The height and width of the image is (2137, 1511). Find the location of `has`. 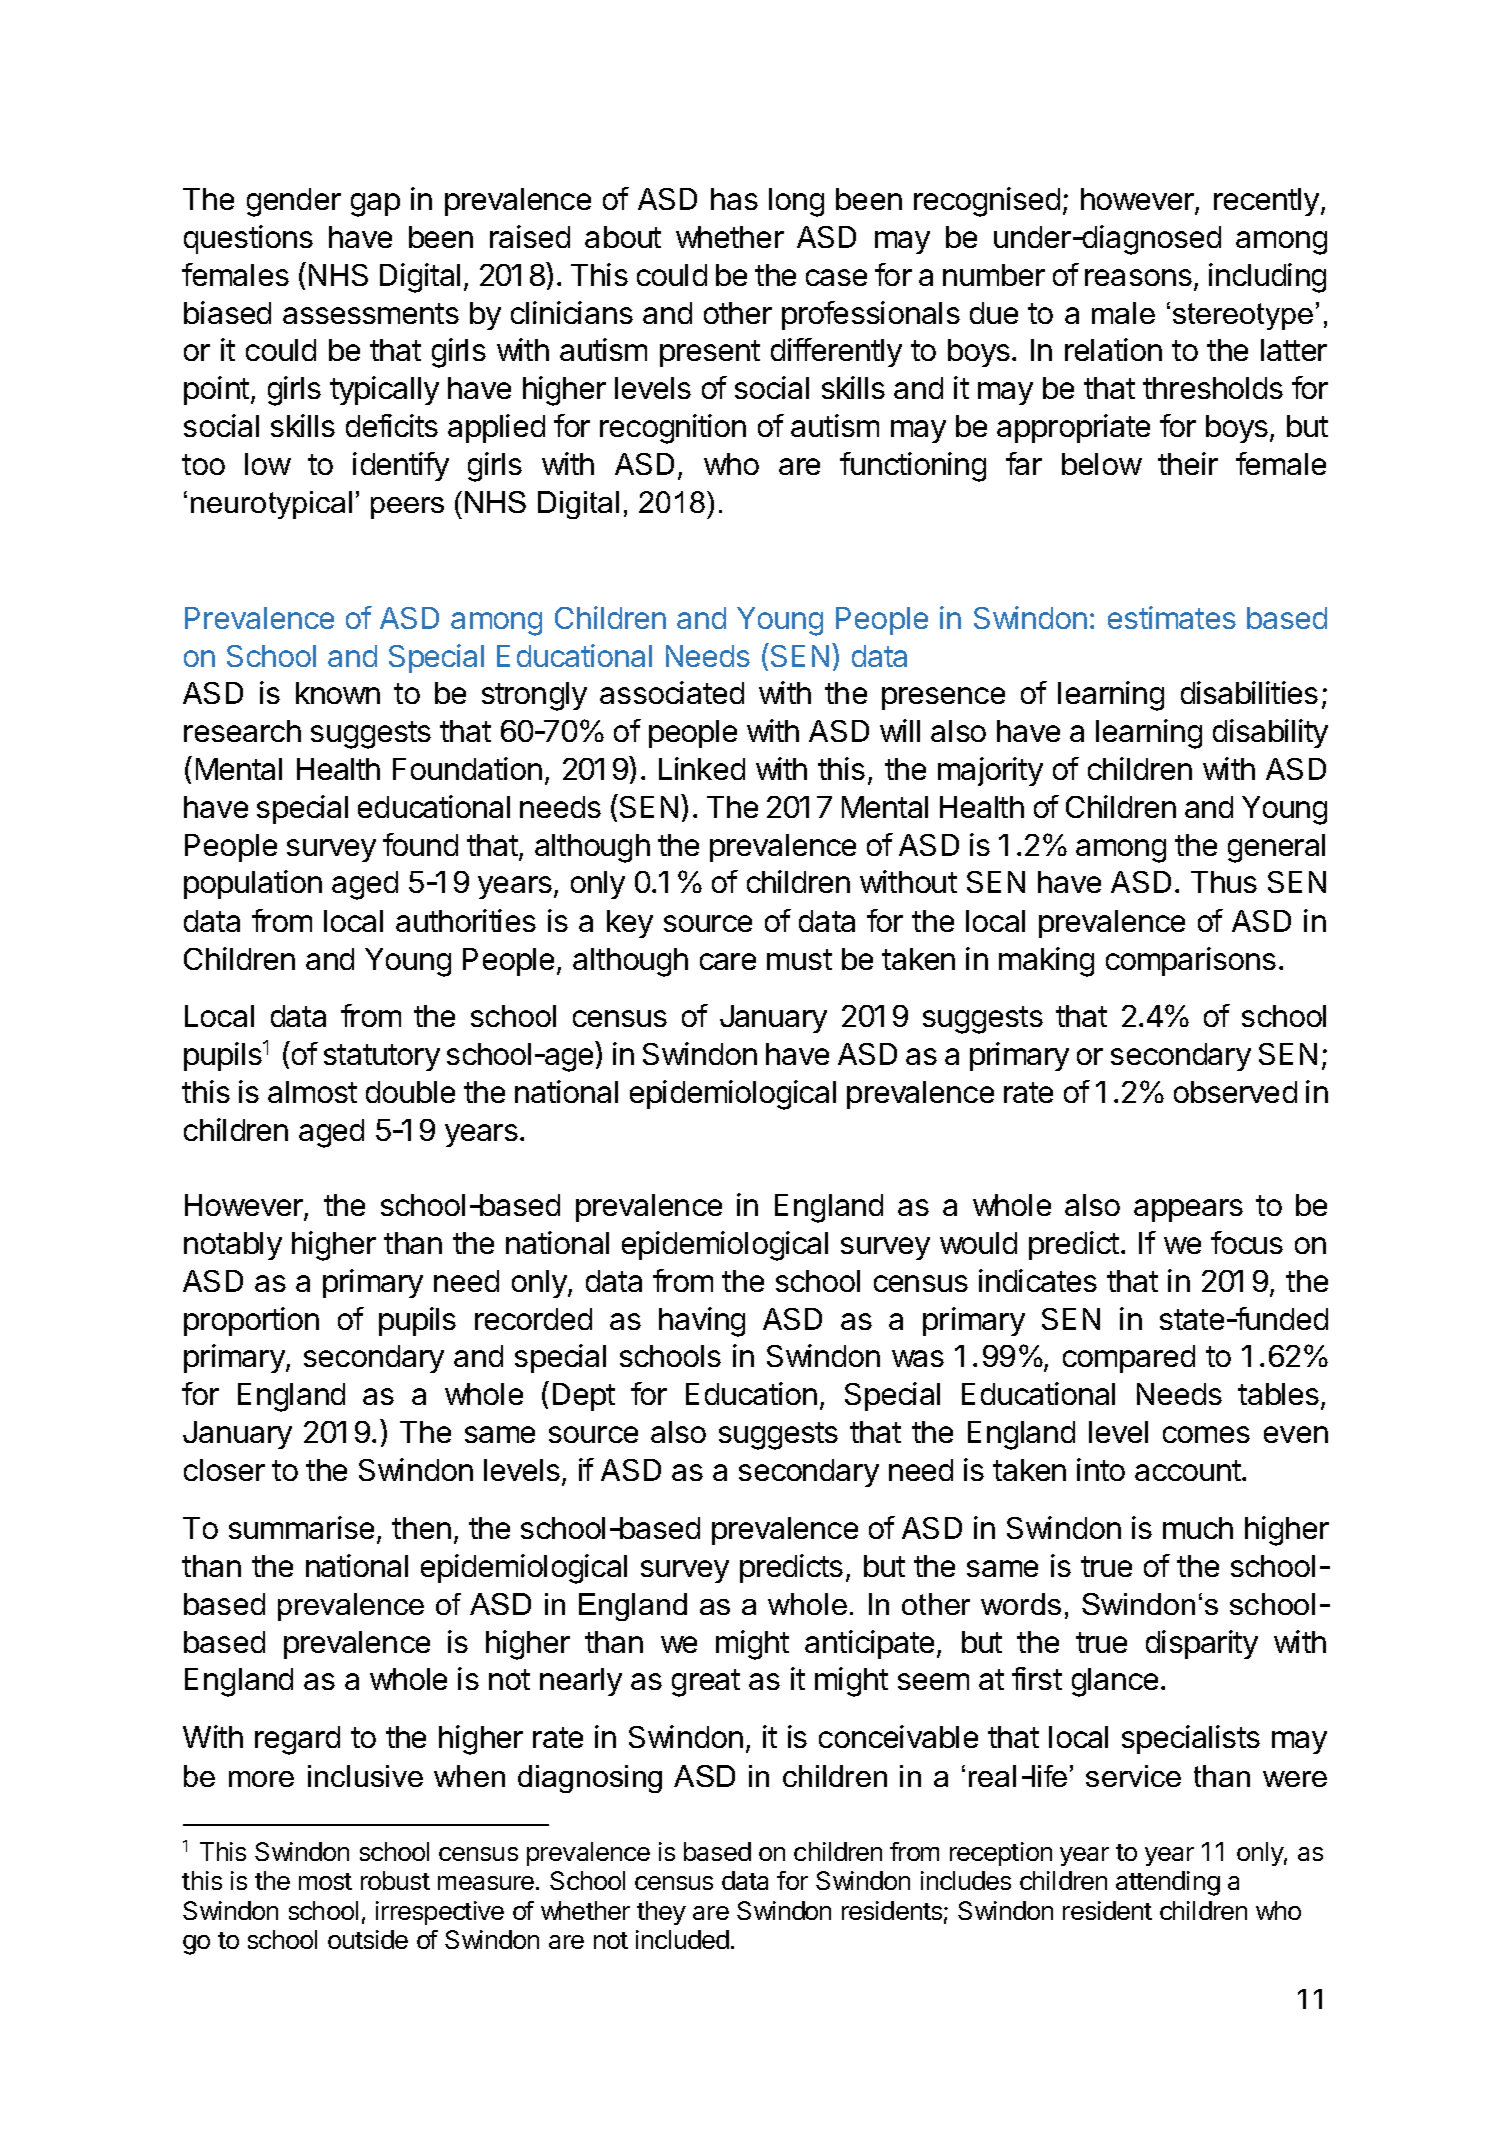

has is located at coordinates (734, 199).
